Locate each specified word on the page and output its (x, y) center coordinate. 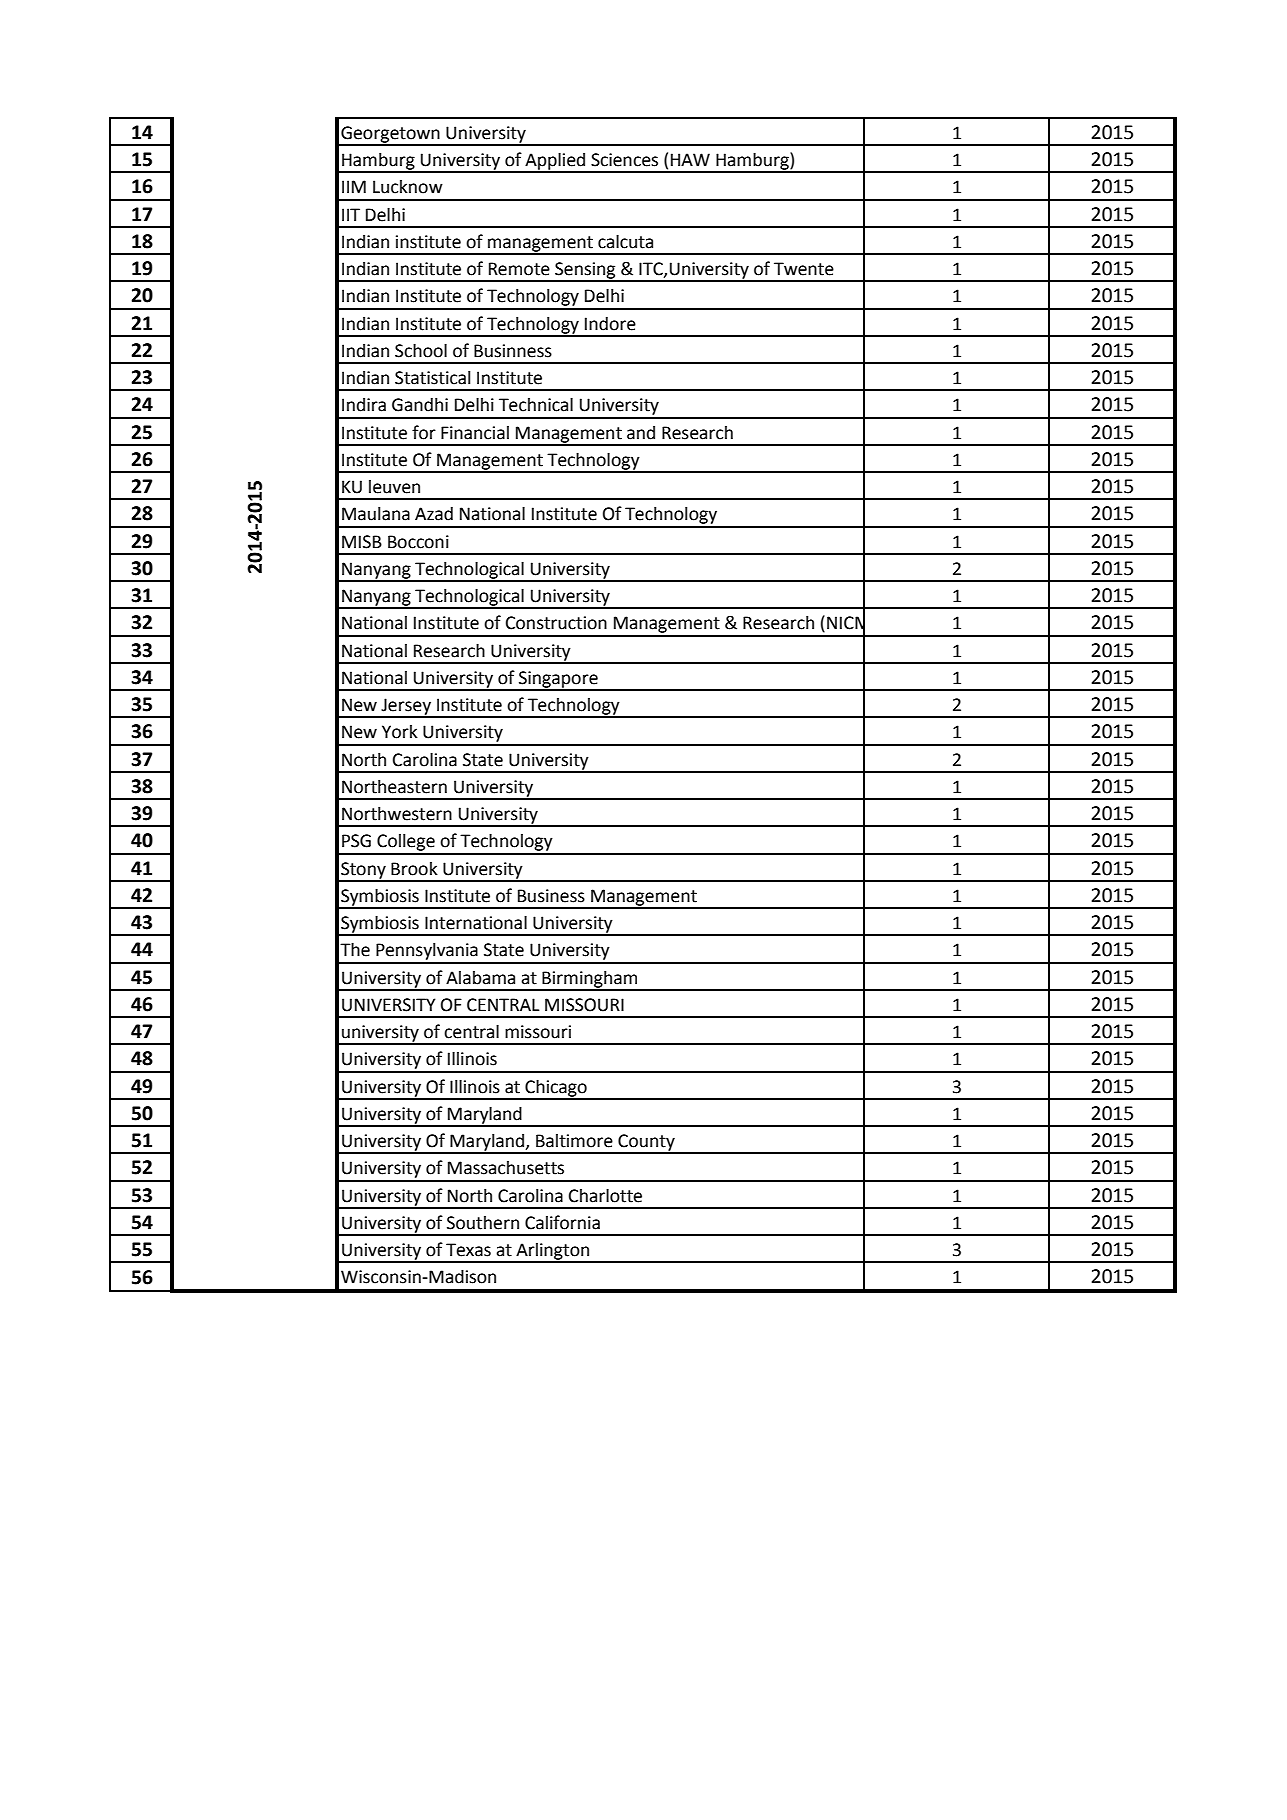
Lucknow (408, 187)
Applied (555, 162)
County (646, 1143)
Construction (556, 623)
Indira (364, 405)
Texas (468, 1250)
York (400, 732)
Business (551, 896)
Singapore (558, 680)
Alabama (480, 978)
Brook (414, 869)
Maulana (376, 513)
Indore (610, 323)
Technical (536, 404)
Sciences (624, 160)
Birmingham (590, 980)
